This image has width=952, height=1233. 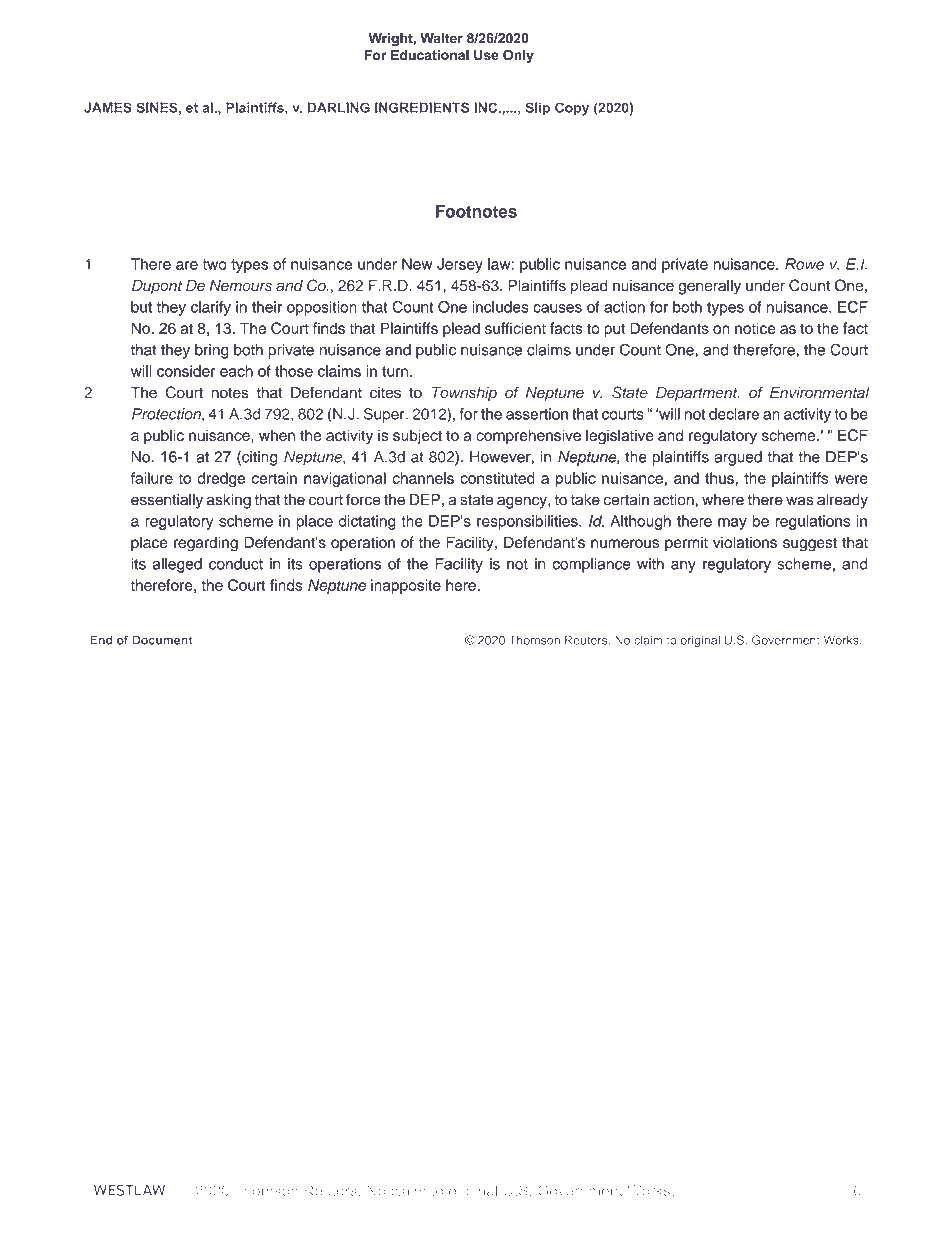 What do you see at coordinates (683, 567) in the image?
I see `any` at bounding box center [683, 567].
